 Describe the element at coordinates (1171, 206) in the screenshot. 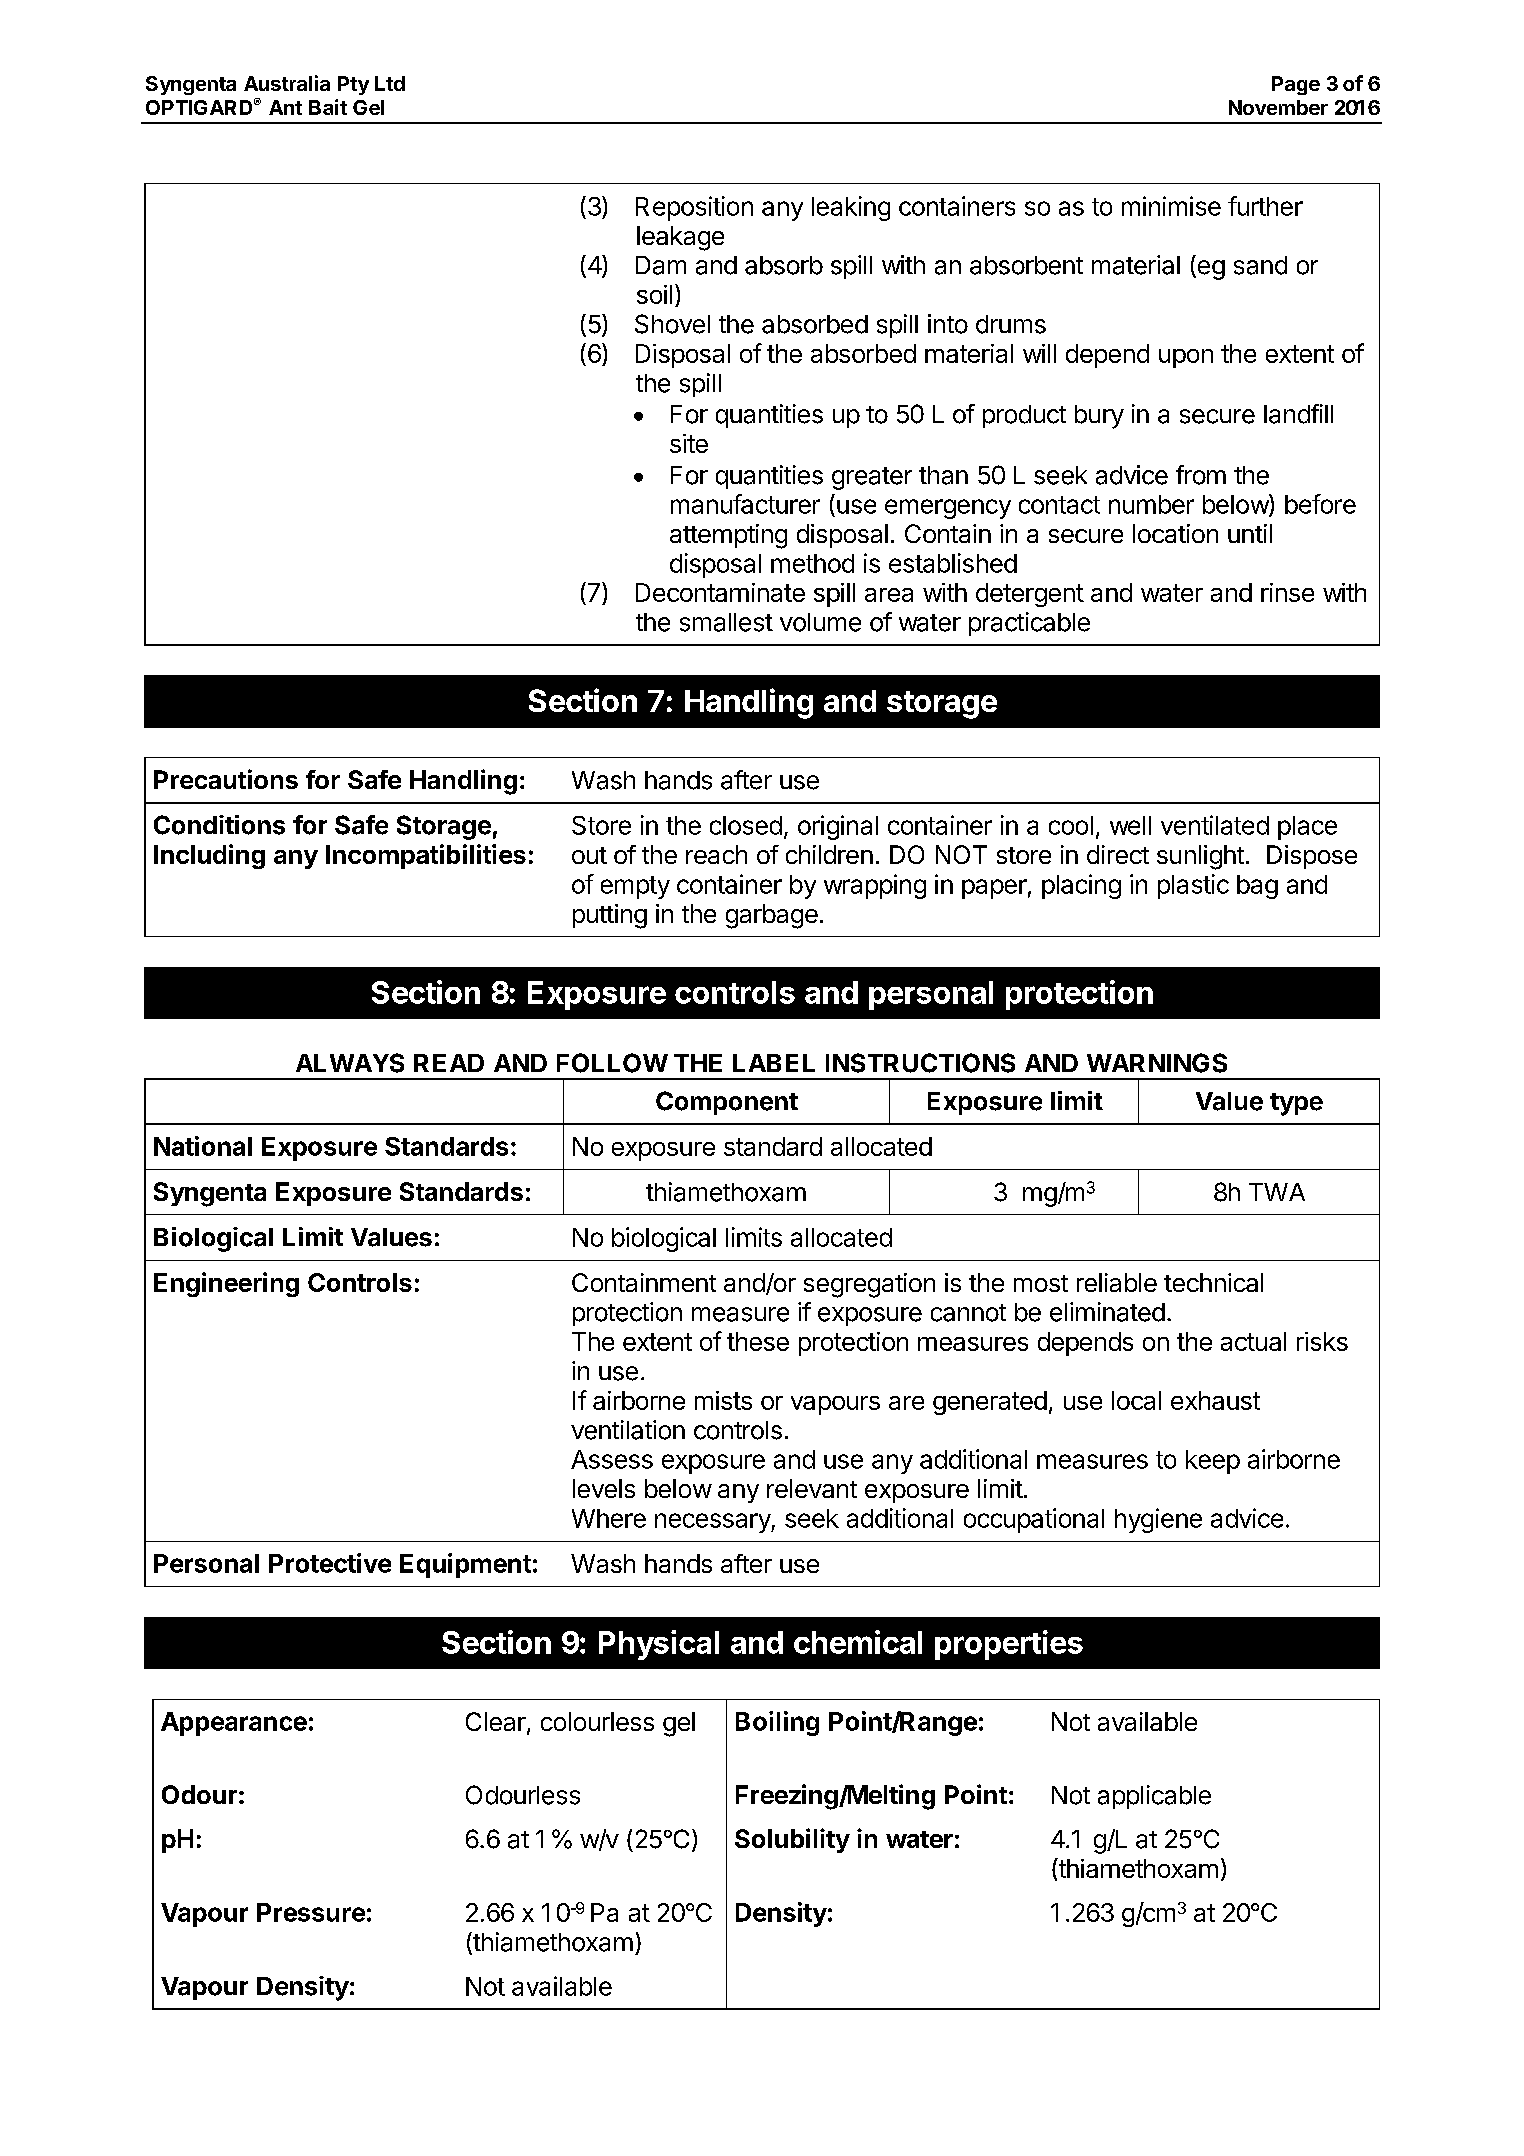

I see `minimise` at that location.
